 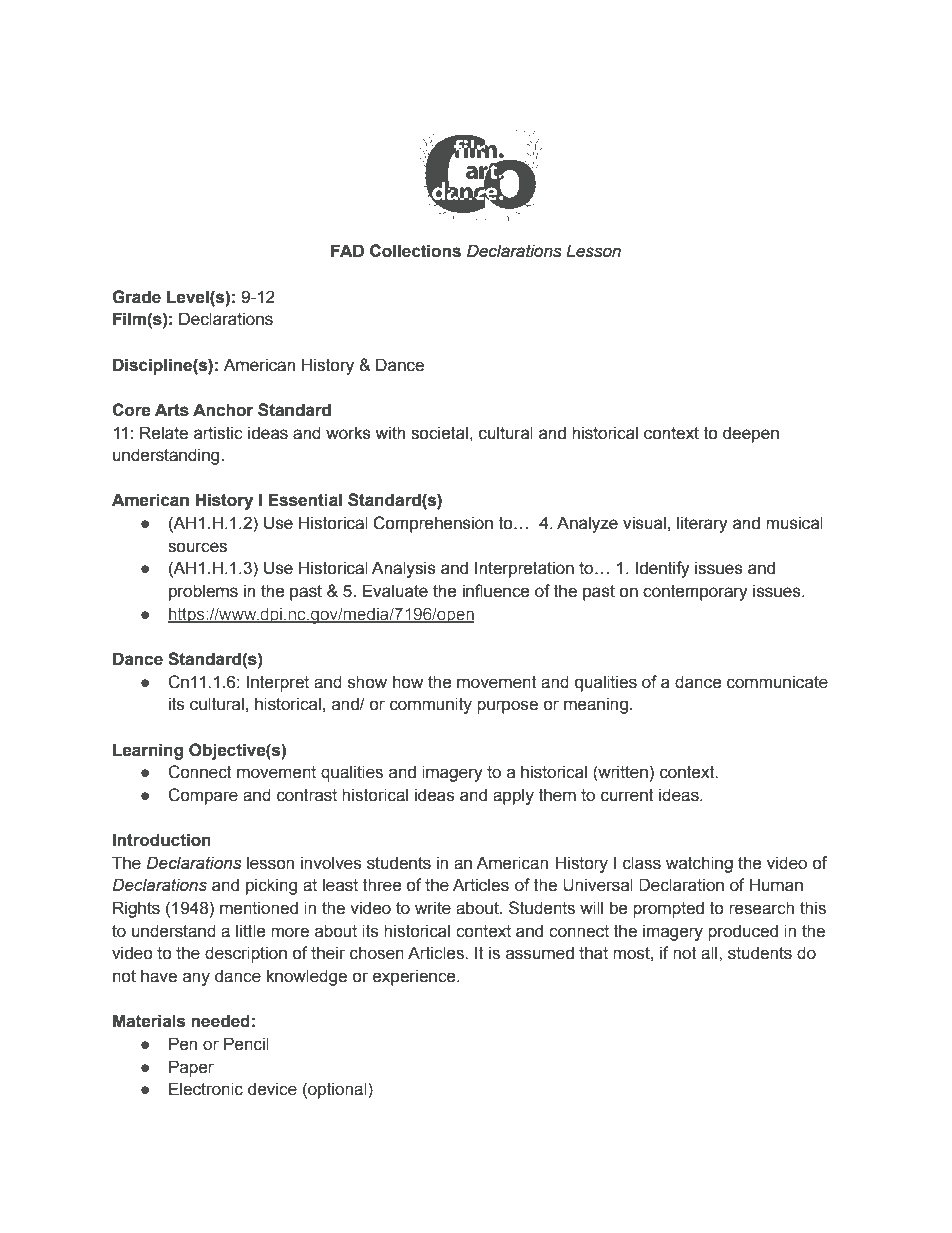 I want to click on deepen, so click(x=751, y=434).
